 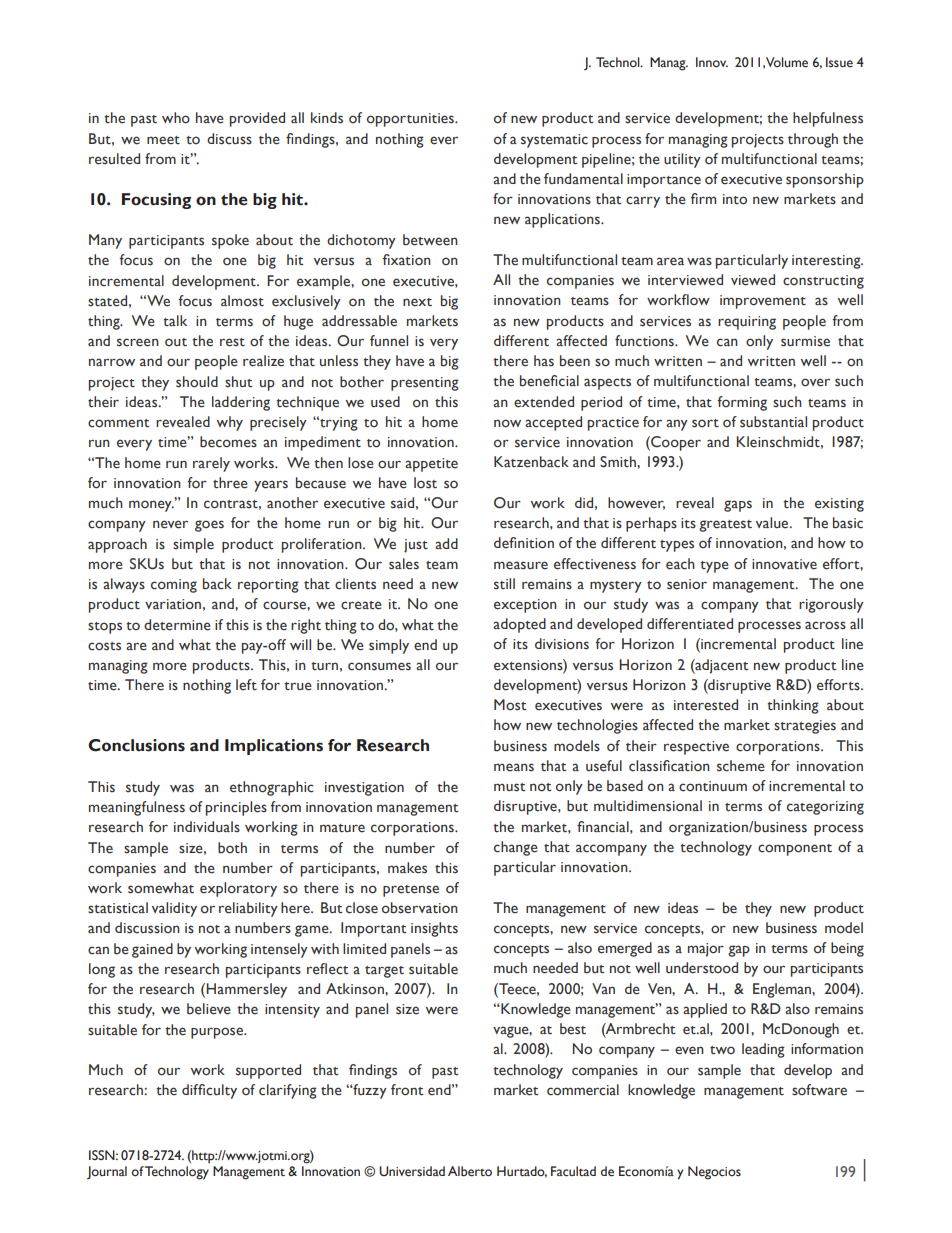 What do you see at coordinates (519, 625) in the document?
I see `adopted` at bounding box center [519, 625].
